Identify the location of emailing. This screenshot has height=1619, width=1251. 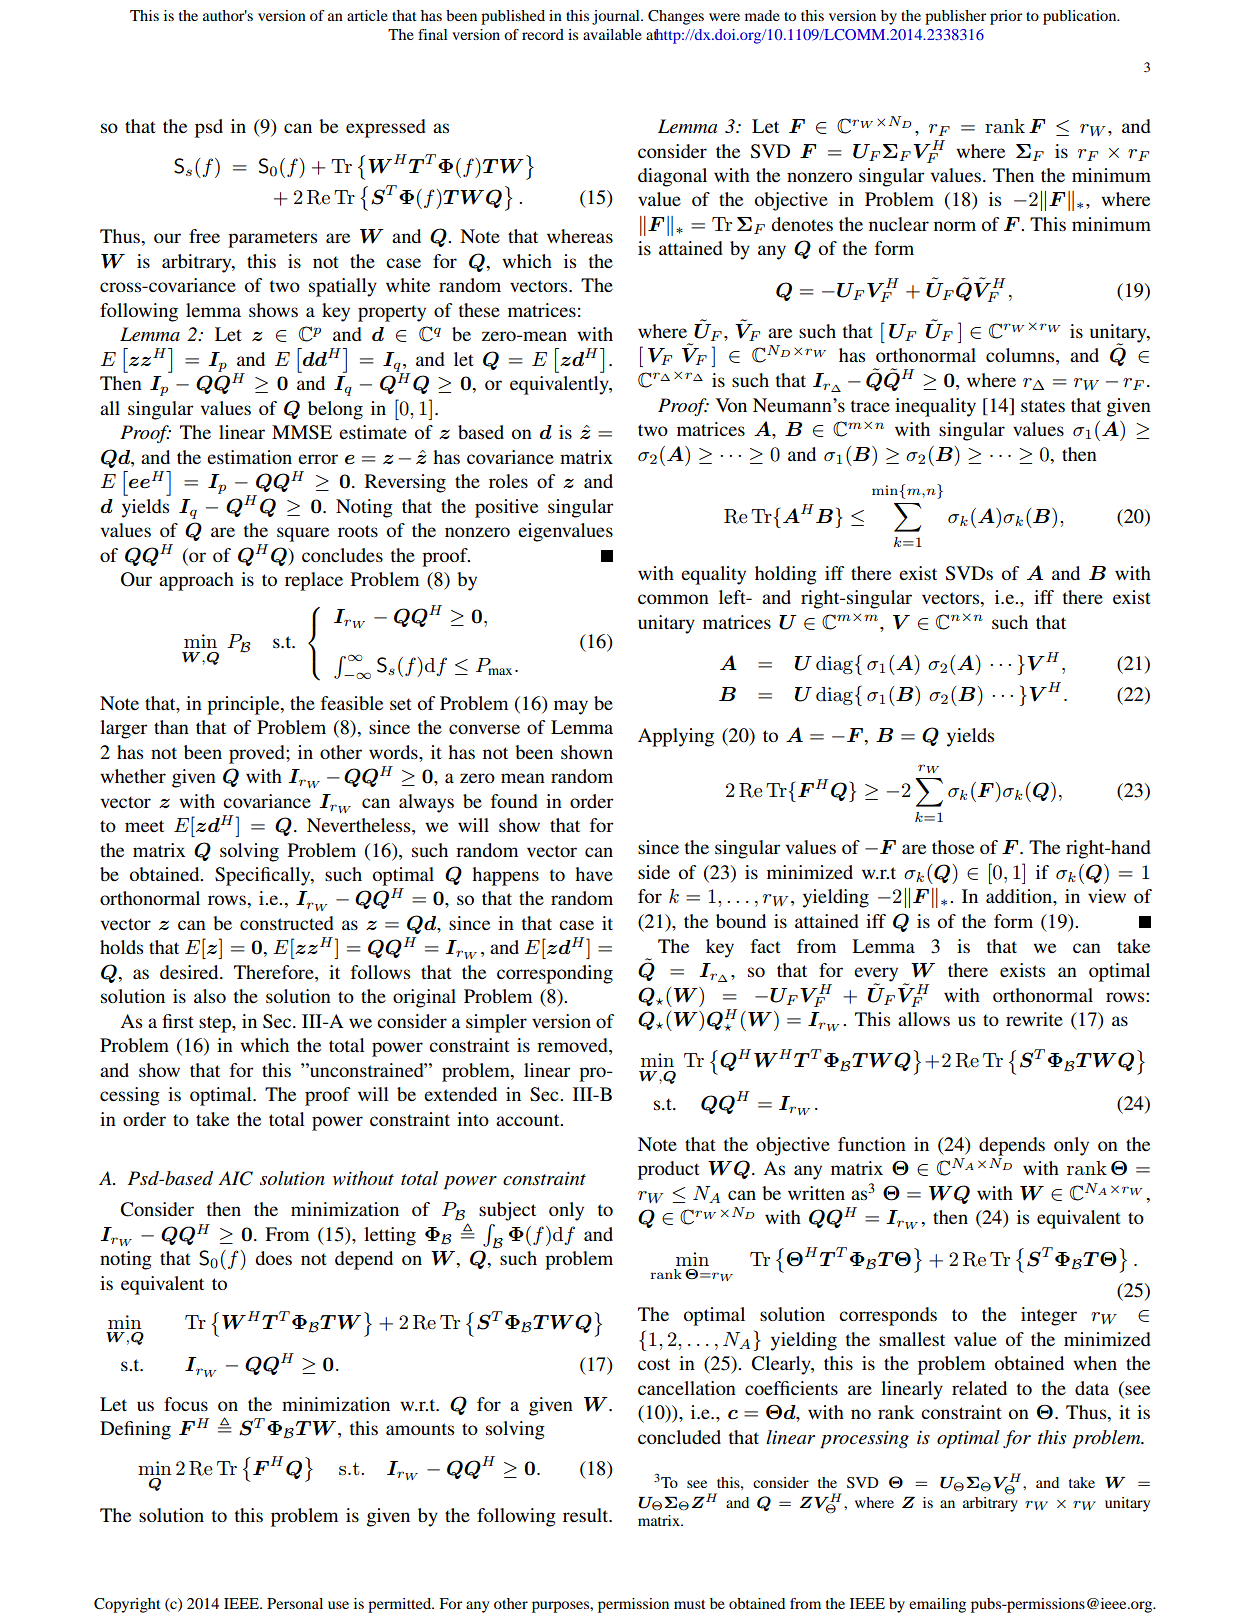
(937, 1605).
